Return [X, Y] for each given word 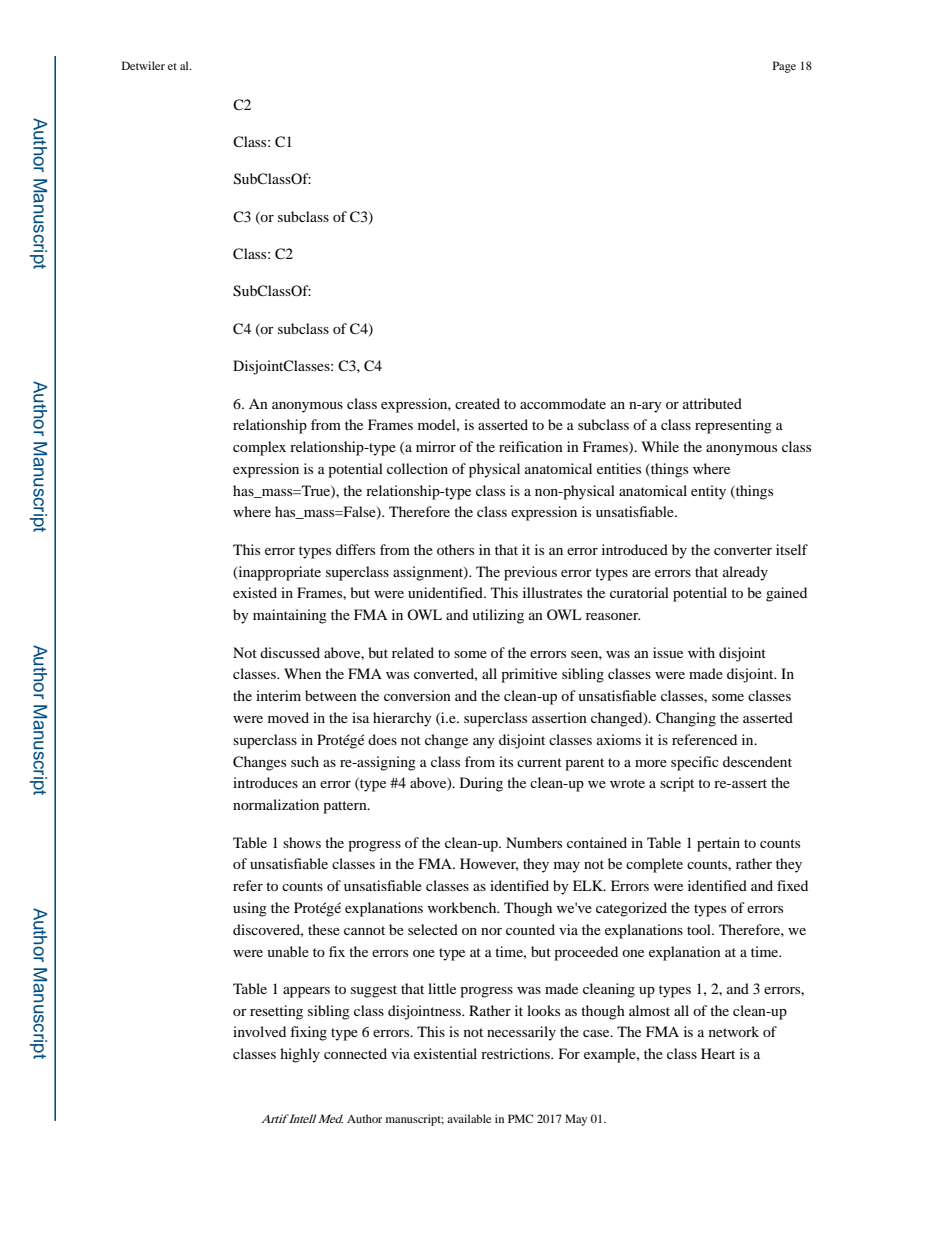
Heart [718, 1053]
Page [784, 67]
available [469, 1118]
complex [259, 448]
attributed [712, 403]
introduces [265, 782]
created [477, 403]
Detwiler [143, 65]
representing [733, 426]
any [484, 743]
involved [259, 1031]
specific [695, 763]
